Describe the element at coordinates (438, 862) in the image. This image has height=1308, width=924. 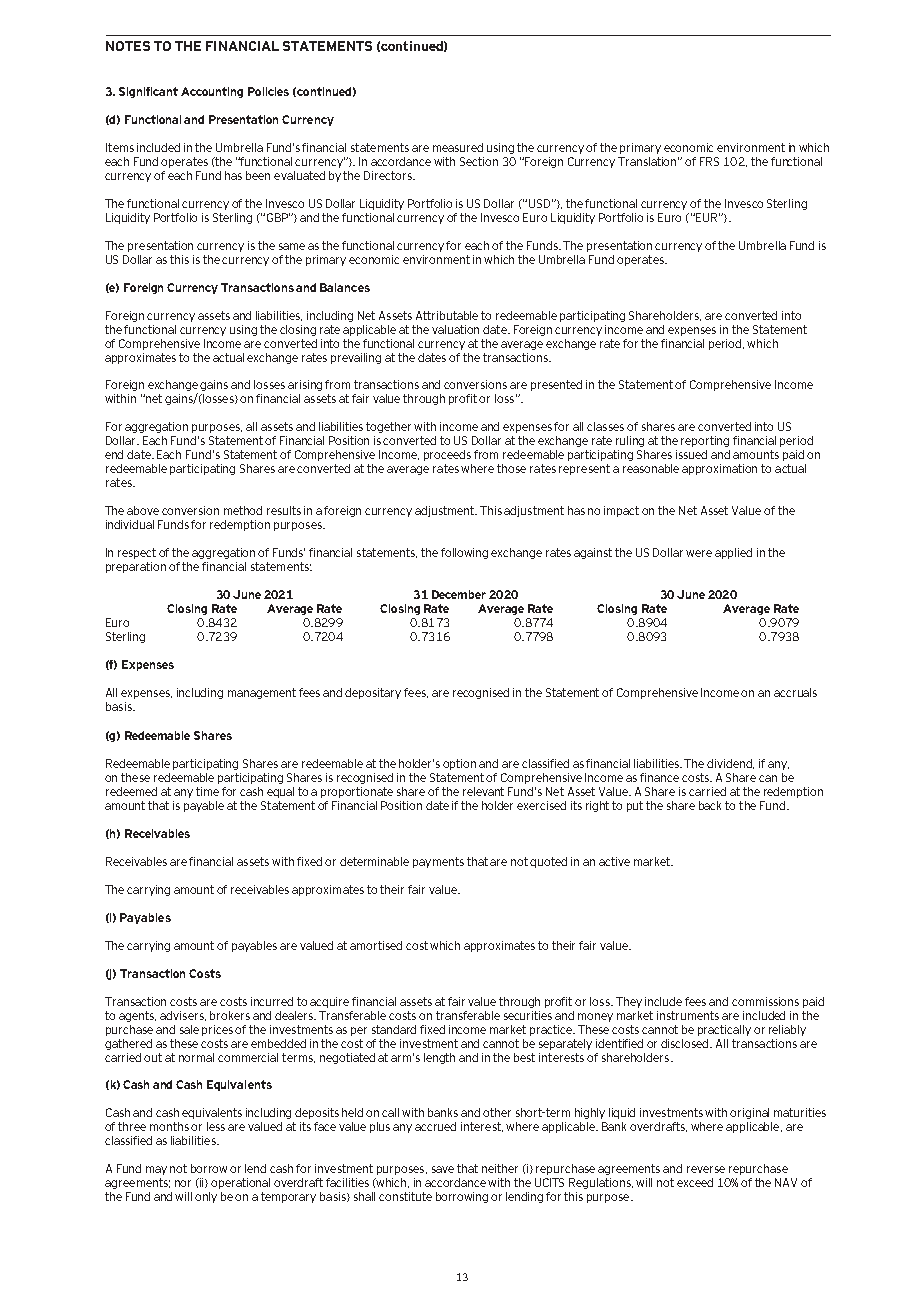
I see `payments` at that location.
